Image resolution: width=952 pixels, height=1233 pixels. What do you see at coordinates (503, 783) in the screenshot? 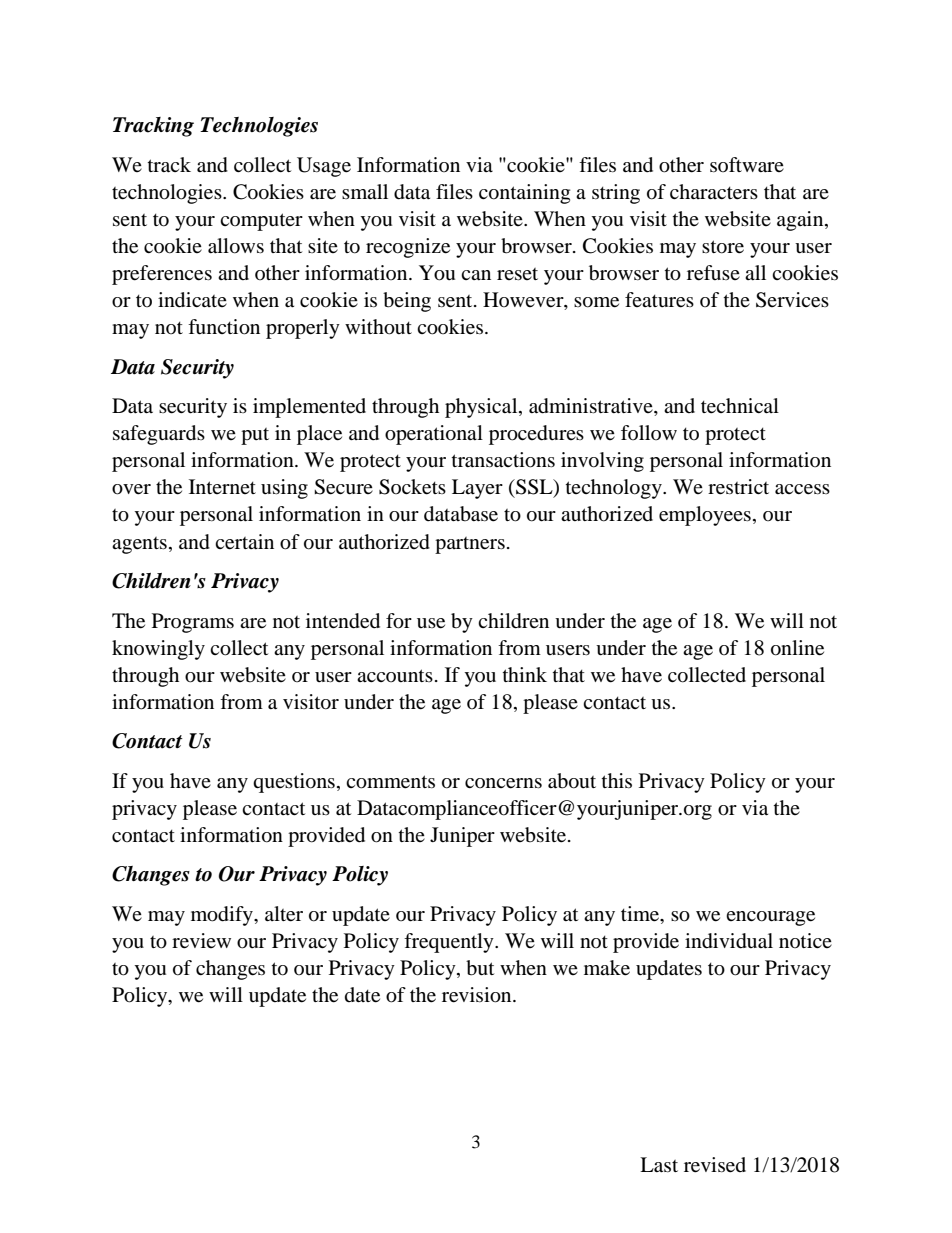
I see `concerns` at bounding box center [503, 783].
